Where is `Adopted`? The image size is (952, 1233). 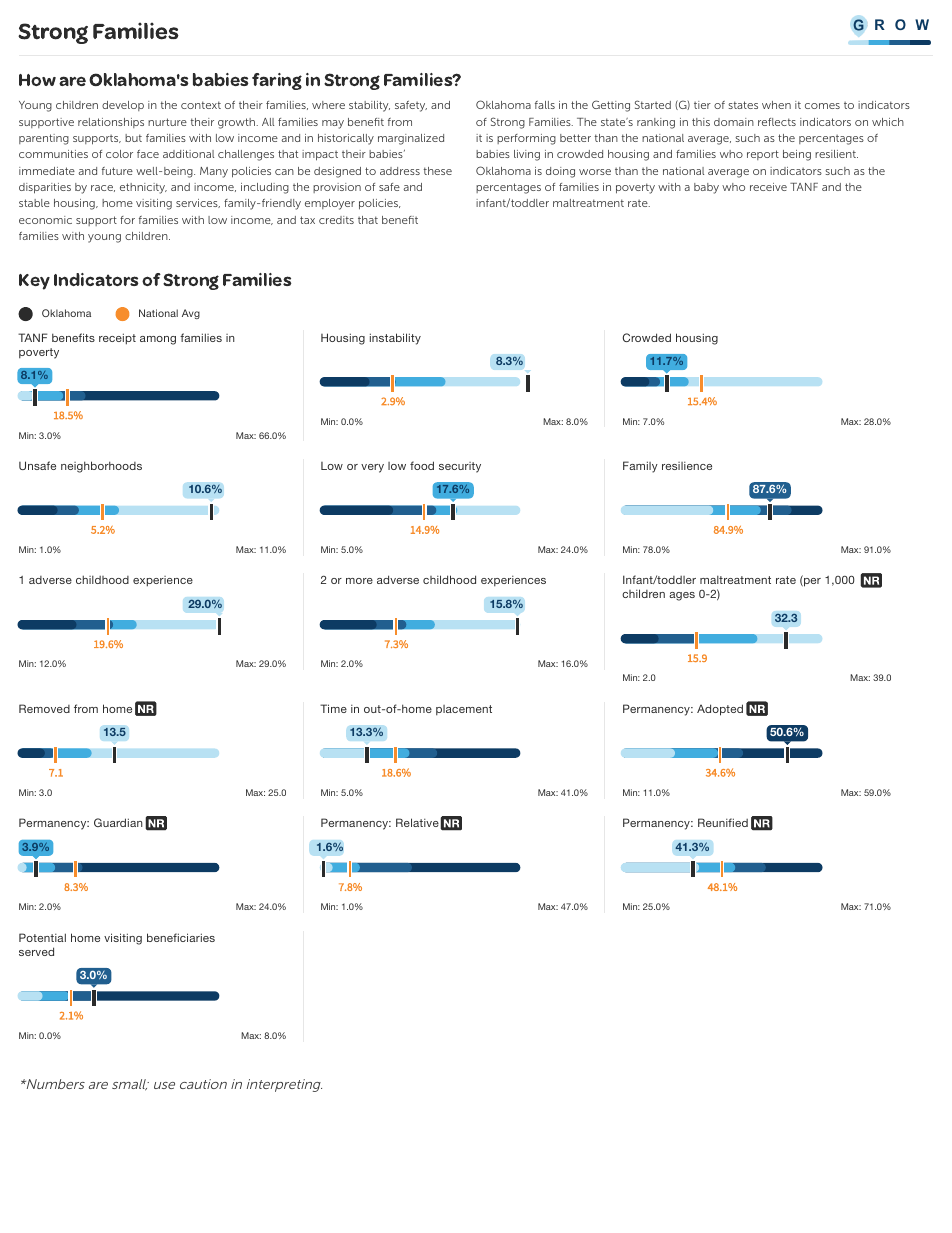 Adopted is located at coordinates (720, 710).
